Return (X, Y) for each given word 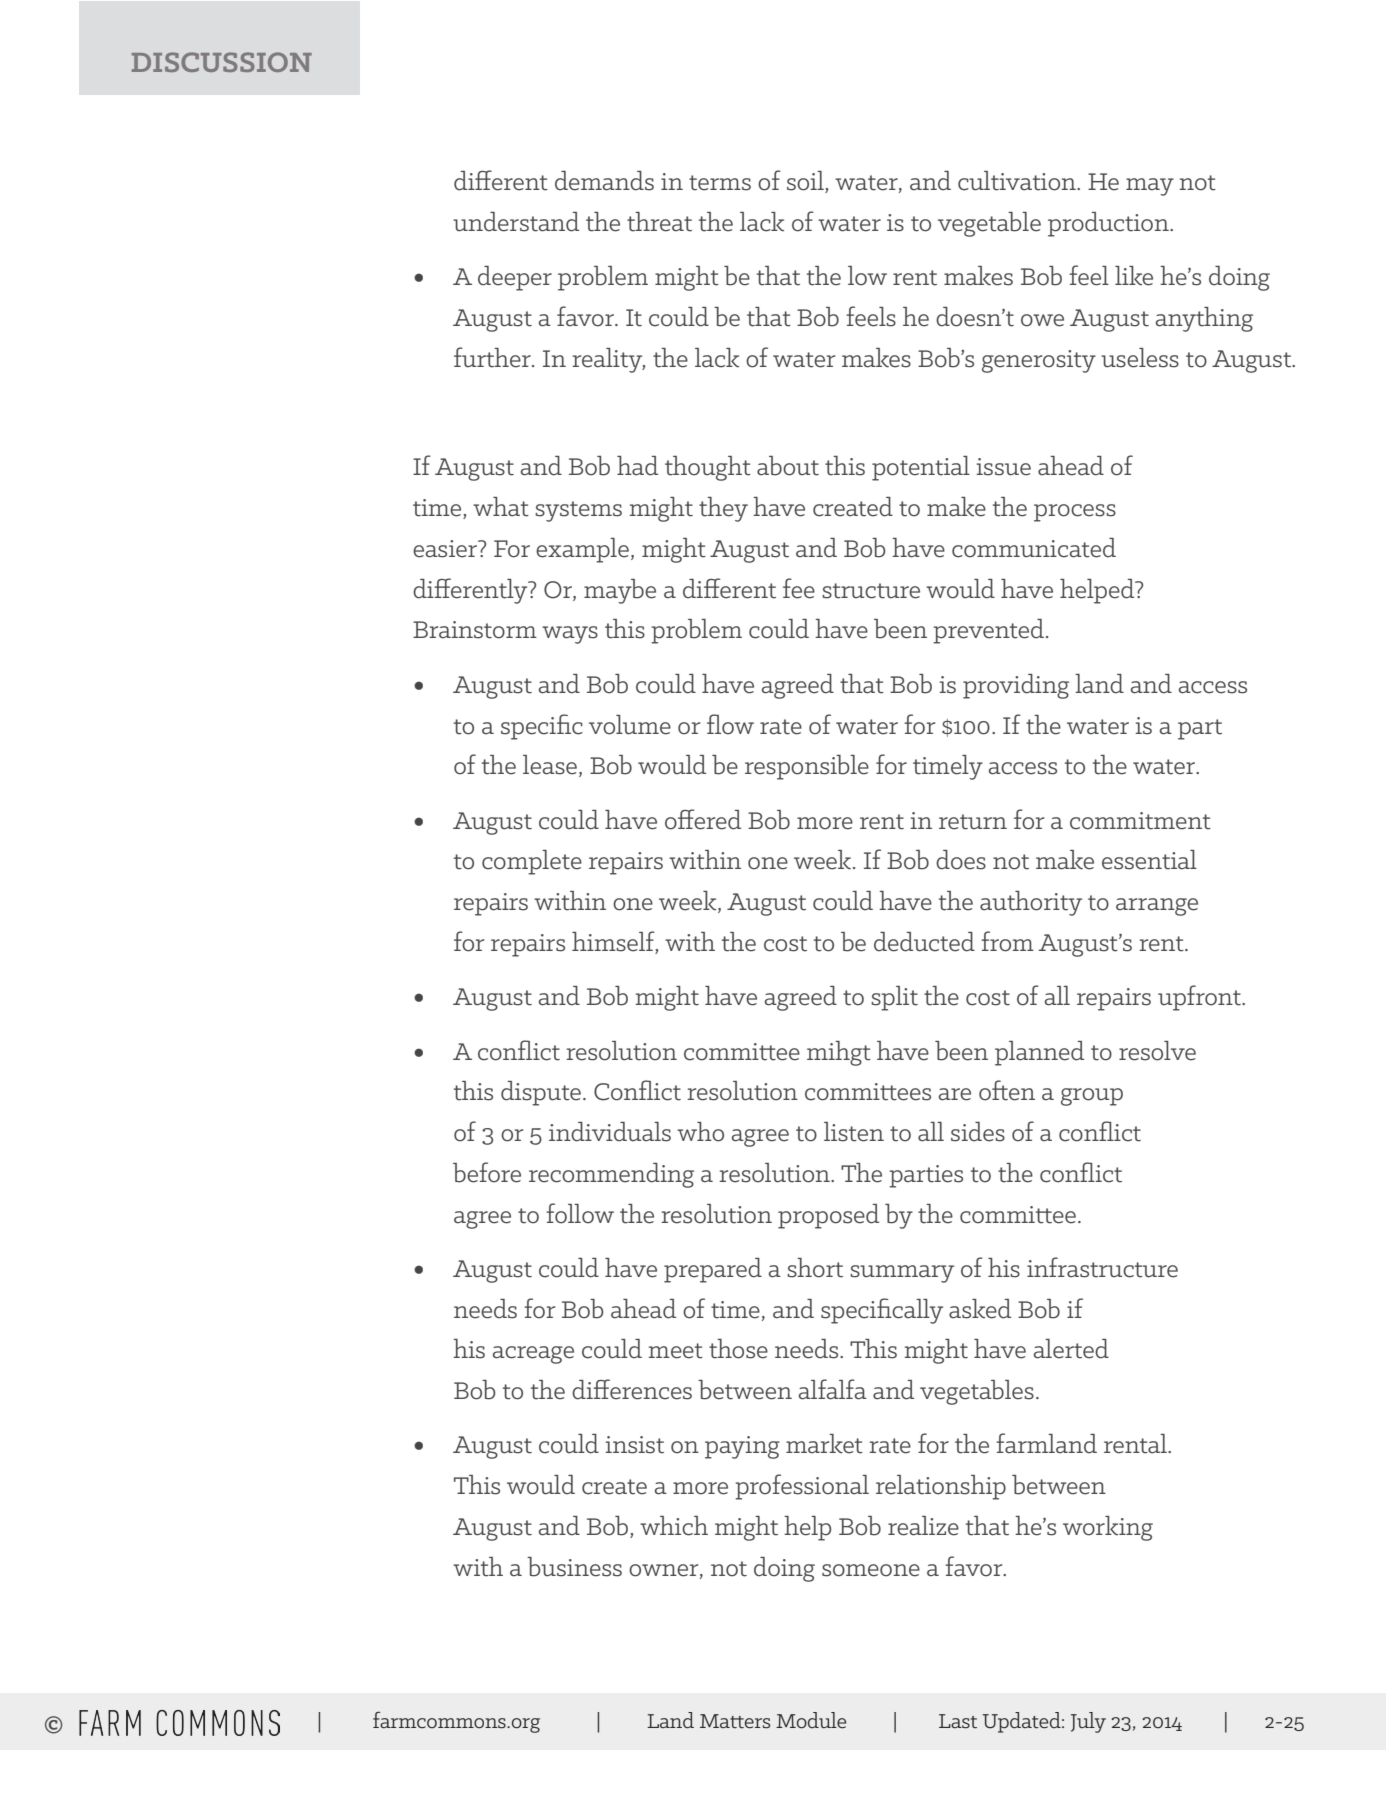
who (700, 1132)
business (574, 1567)
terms (720, 183)
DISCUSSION (222, 62)
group (1092, 1097)
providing (1016, 686)
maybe (620, 591)
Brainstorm (475, 630)
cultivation (1018, 181)
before (487, 1172)
